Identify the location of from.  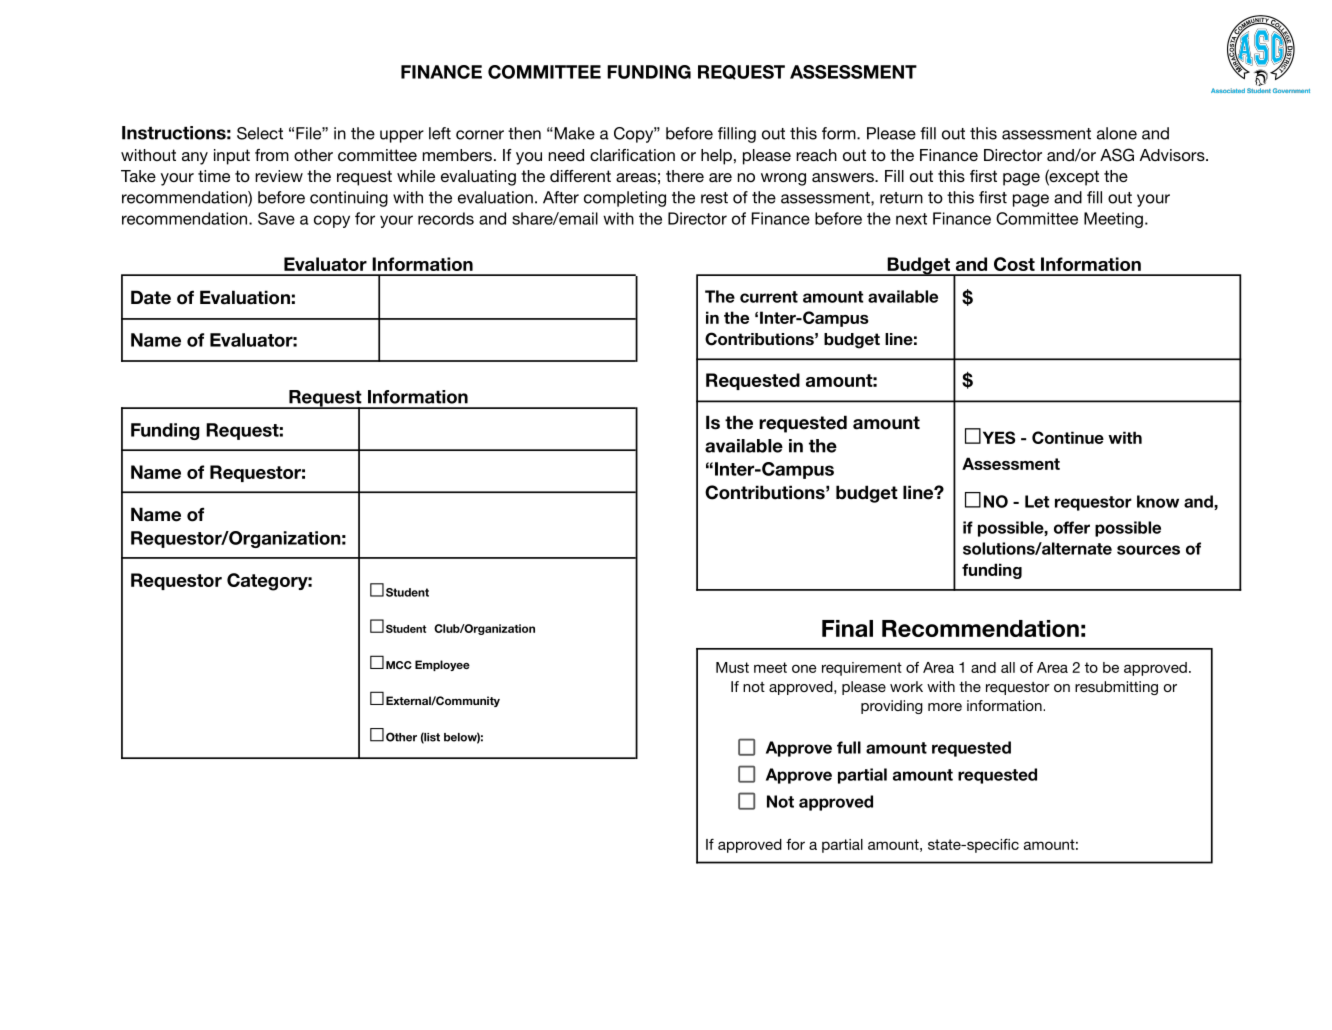
(272, 155).
